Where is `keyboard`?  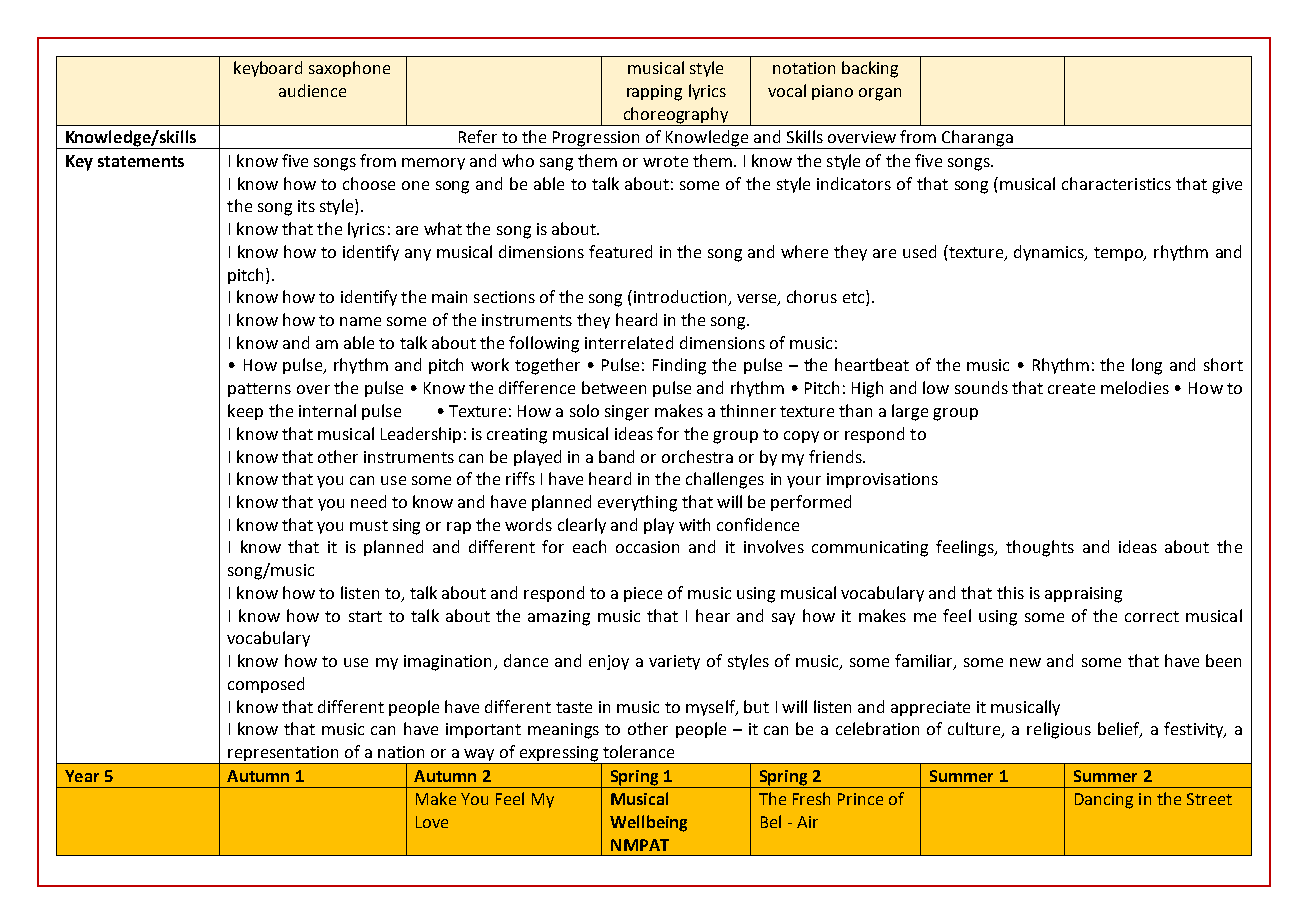
keyboard is located at coordinates (268, 69).
